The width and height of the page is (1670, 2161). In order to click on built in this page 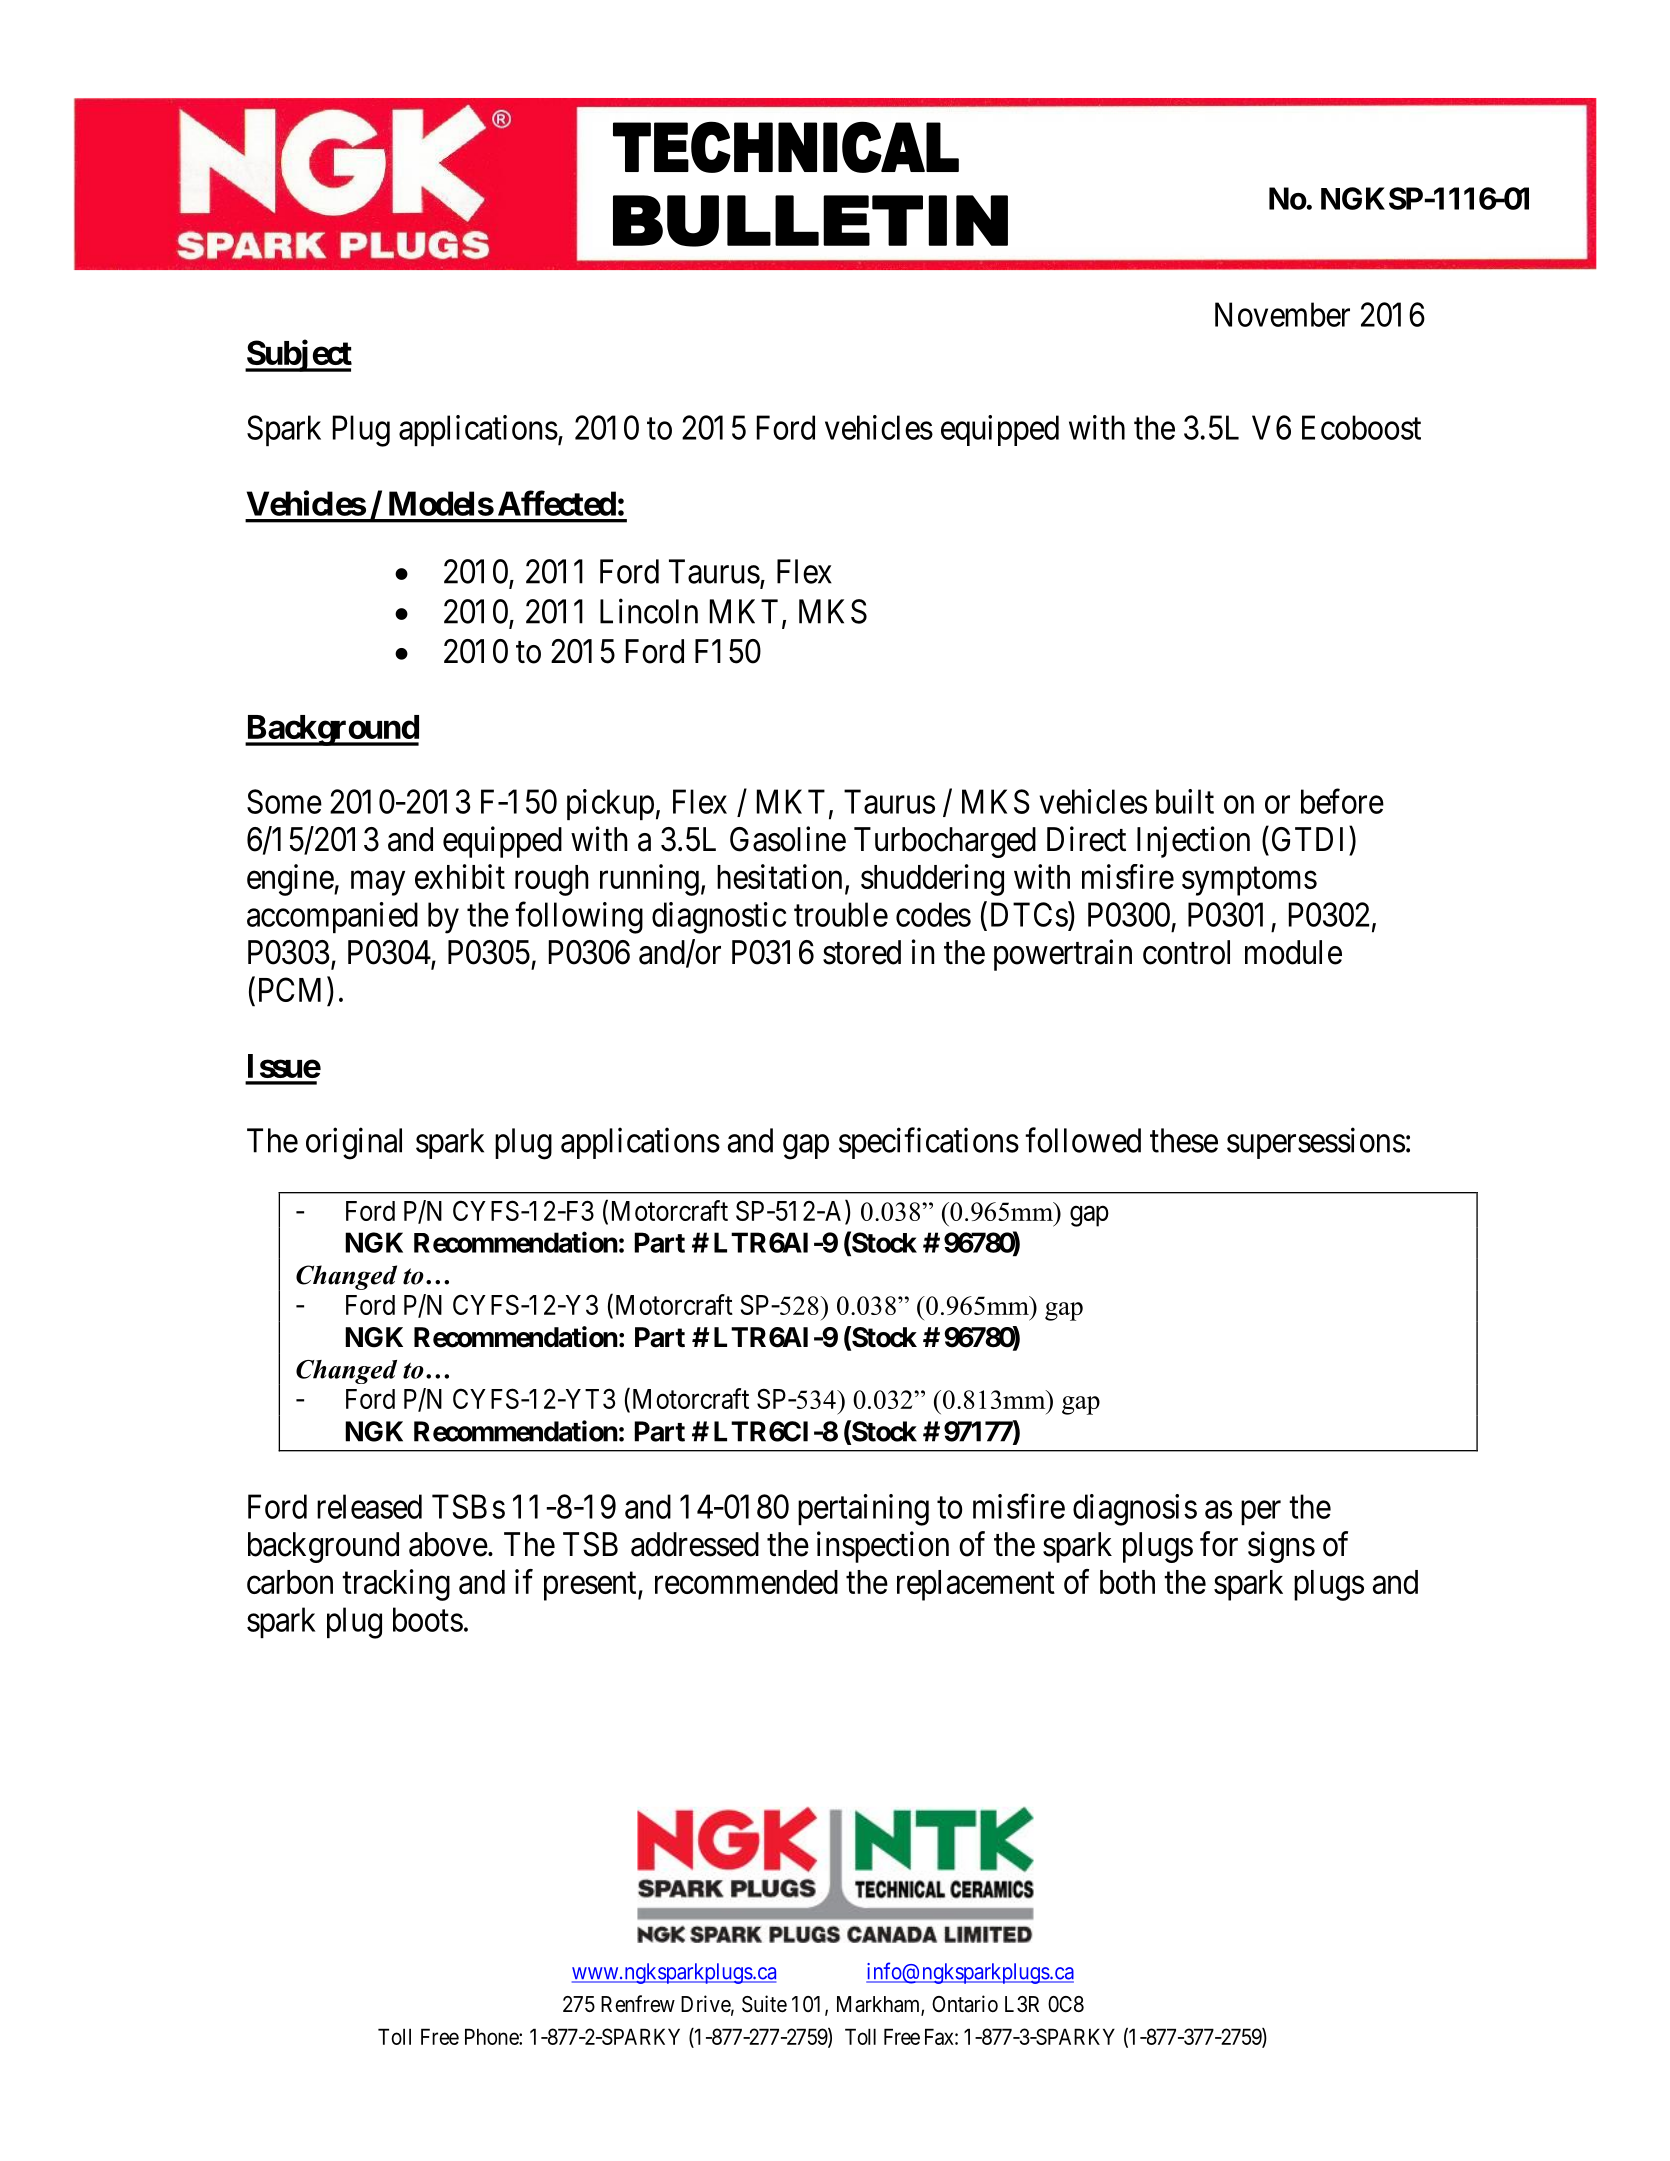, I will do `click(1185, 801)`.
